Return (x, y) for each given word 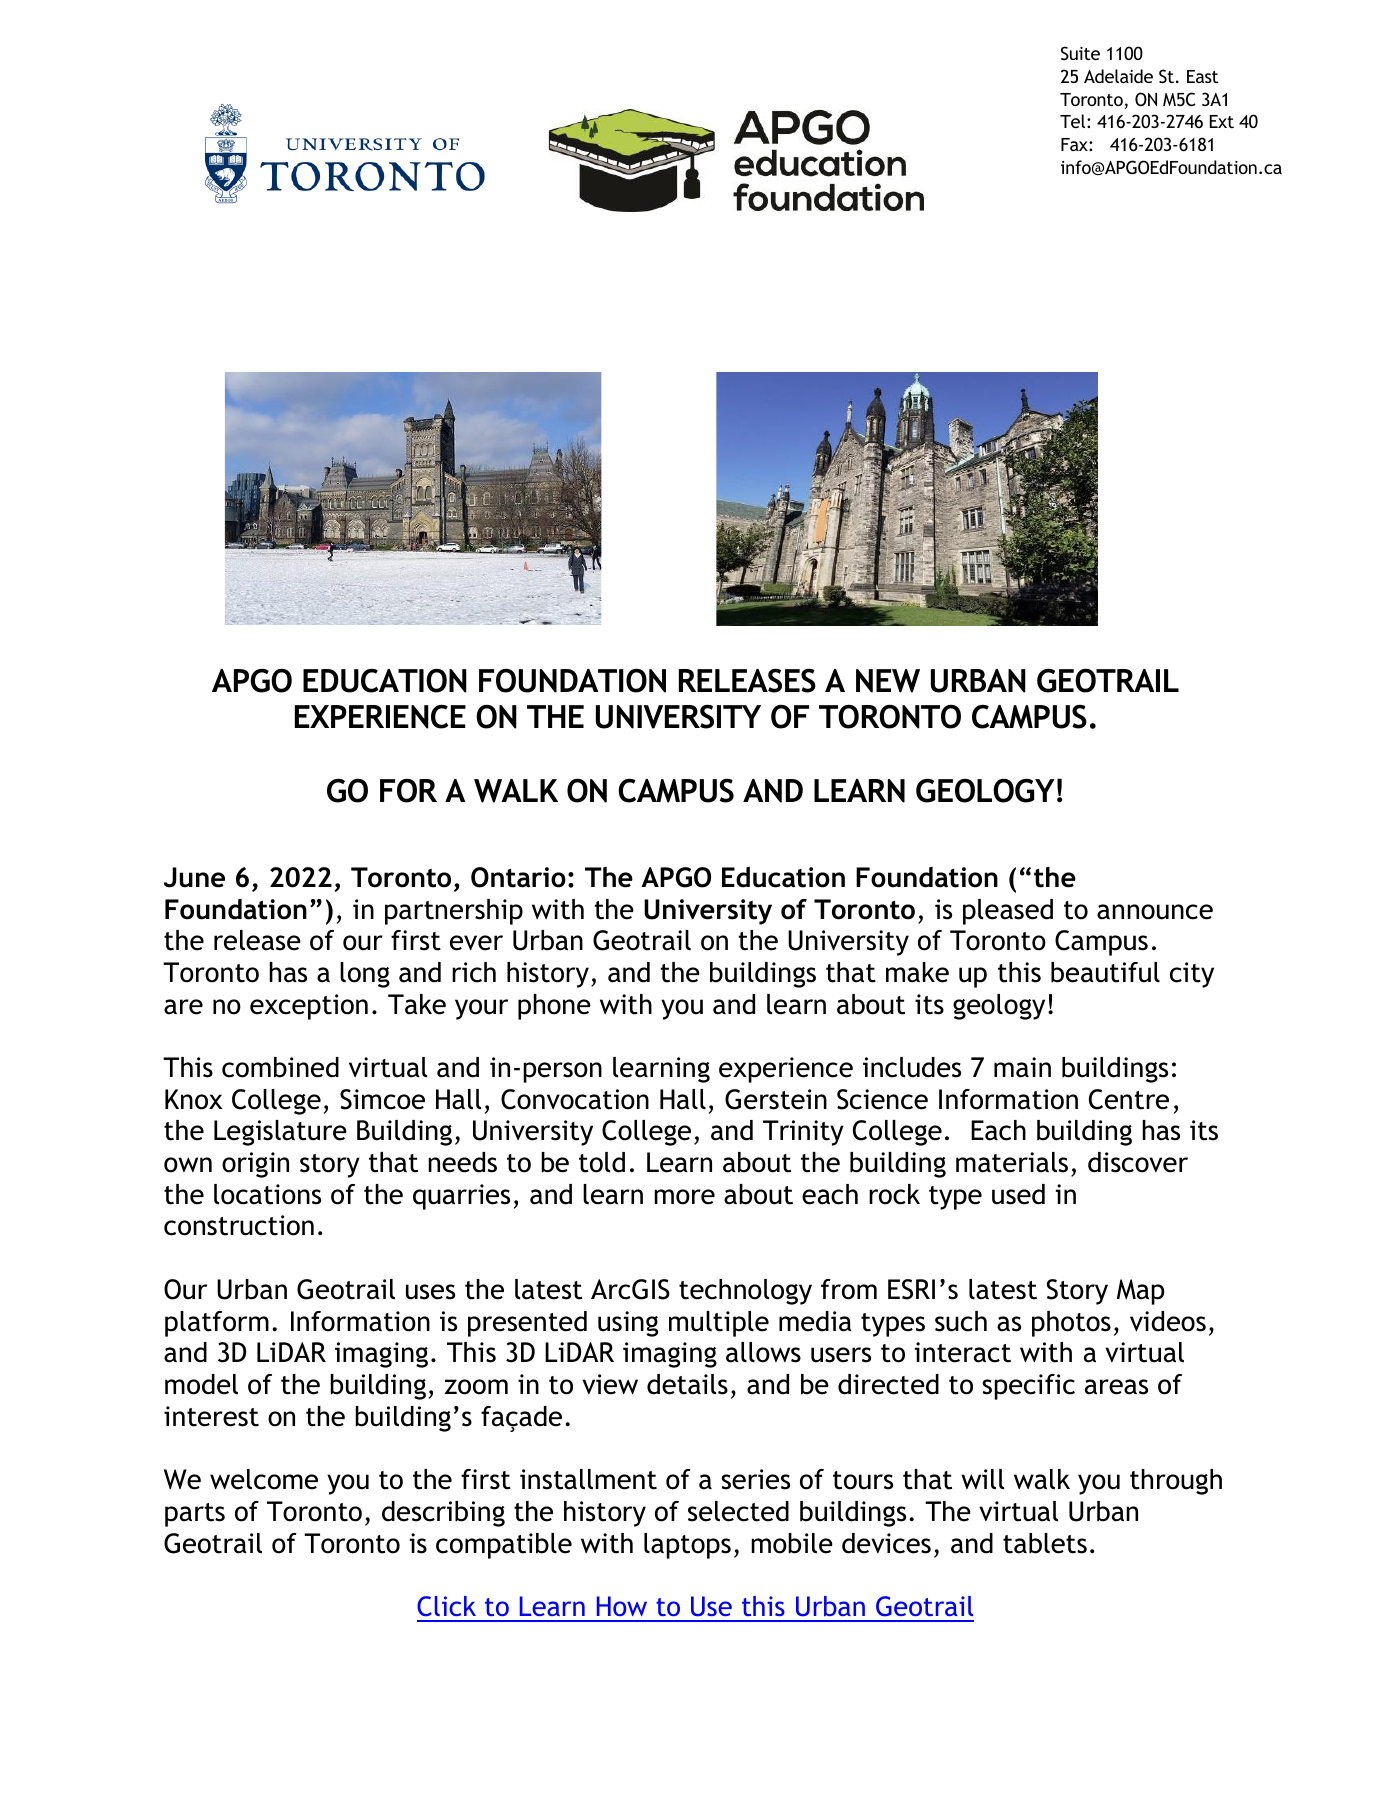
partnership (454, 912)
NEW (888, 681)
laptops (687, 1546)
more (684, 1197)
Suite (1080, 53)
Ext (1222, 121)
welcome (264, 1479)
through (1176, 1482)
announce (1155, 912)
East (1203, 76)
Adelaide (1118, 76)
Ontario (518, 877)
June (194, 877)
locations (267, 1194)
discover (1138, 1162)
